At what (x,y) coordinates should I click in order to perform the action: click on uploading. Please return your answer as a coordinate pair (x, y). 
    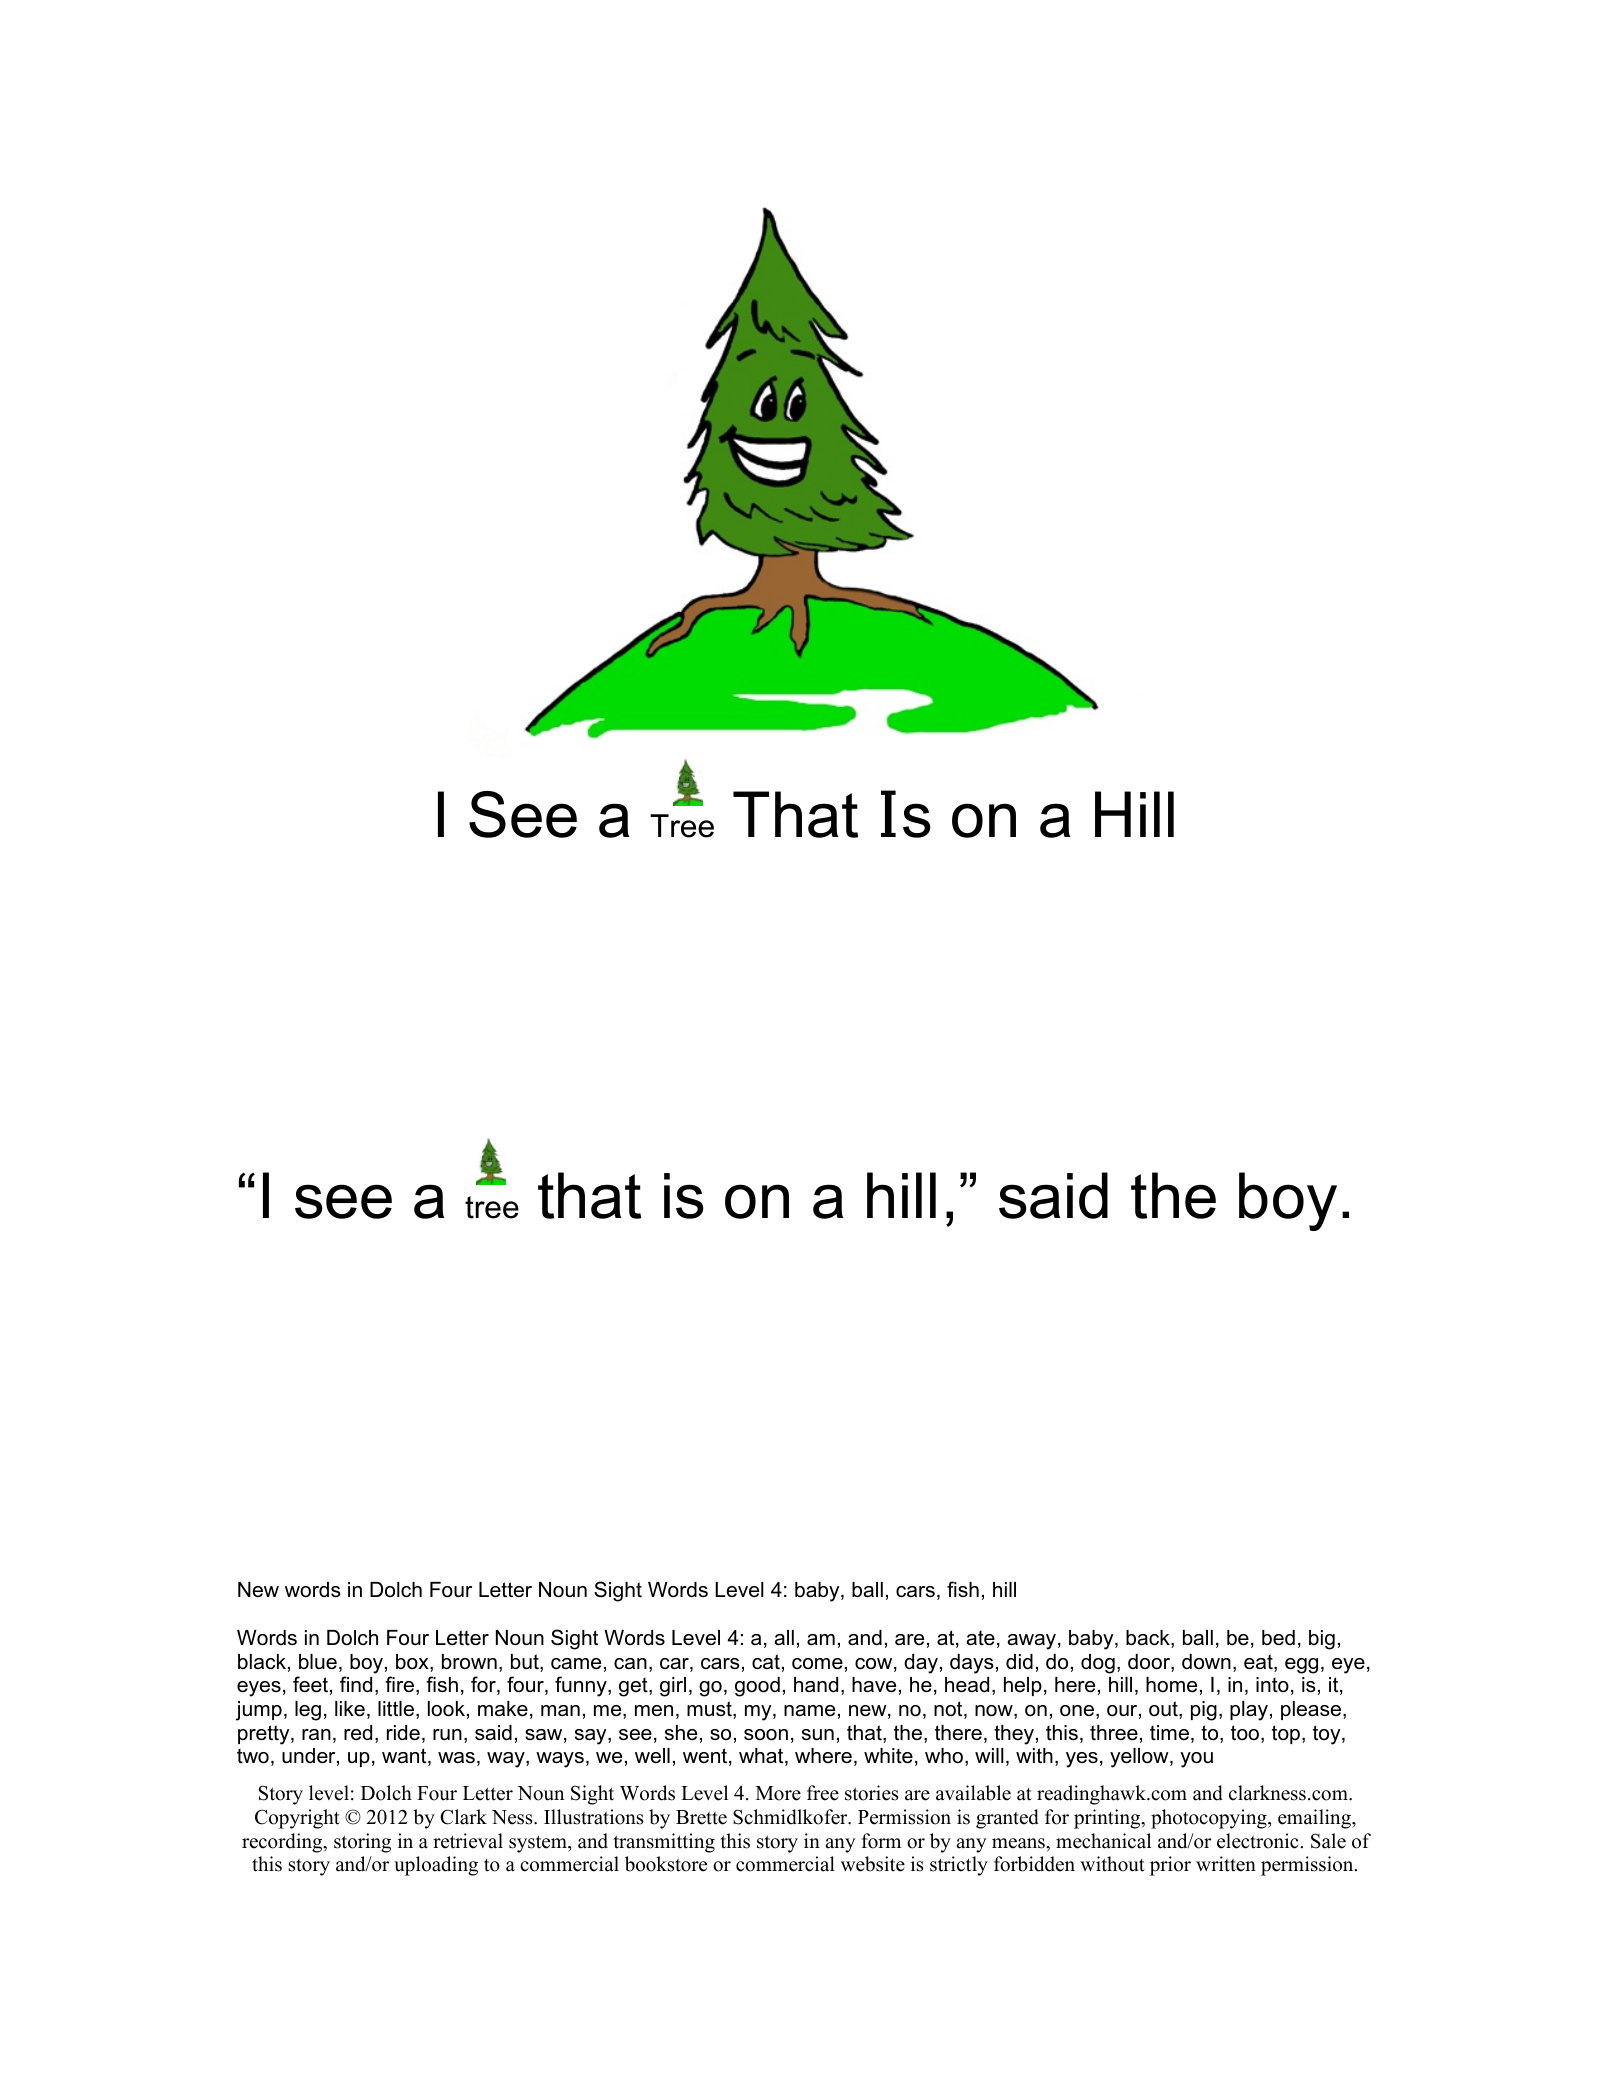
    Looking at the image, I should click on (436, 1866).
